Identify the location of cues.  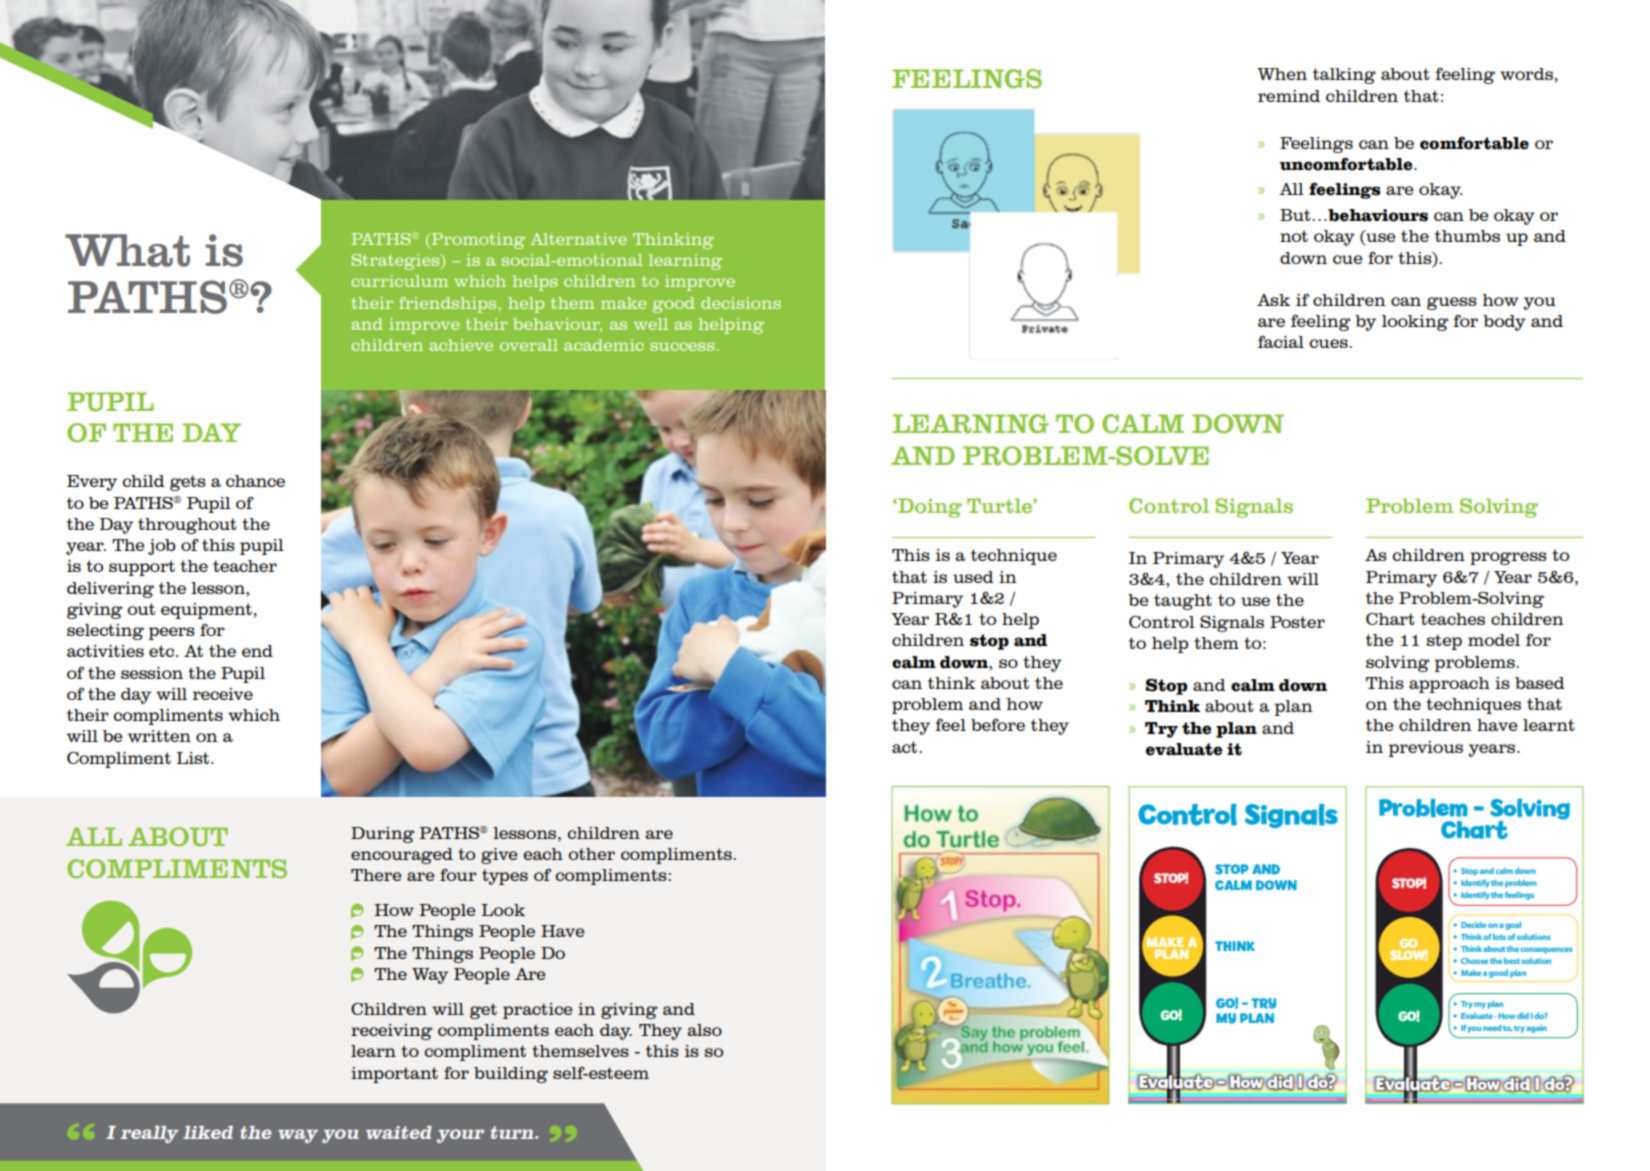
(1329, 343).
